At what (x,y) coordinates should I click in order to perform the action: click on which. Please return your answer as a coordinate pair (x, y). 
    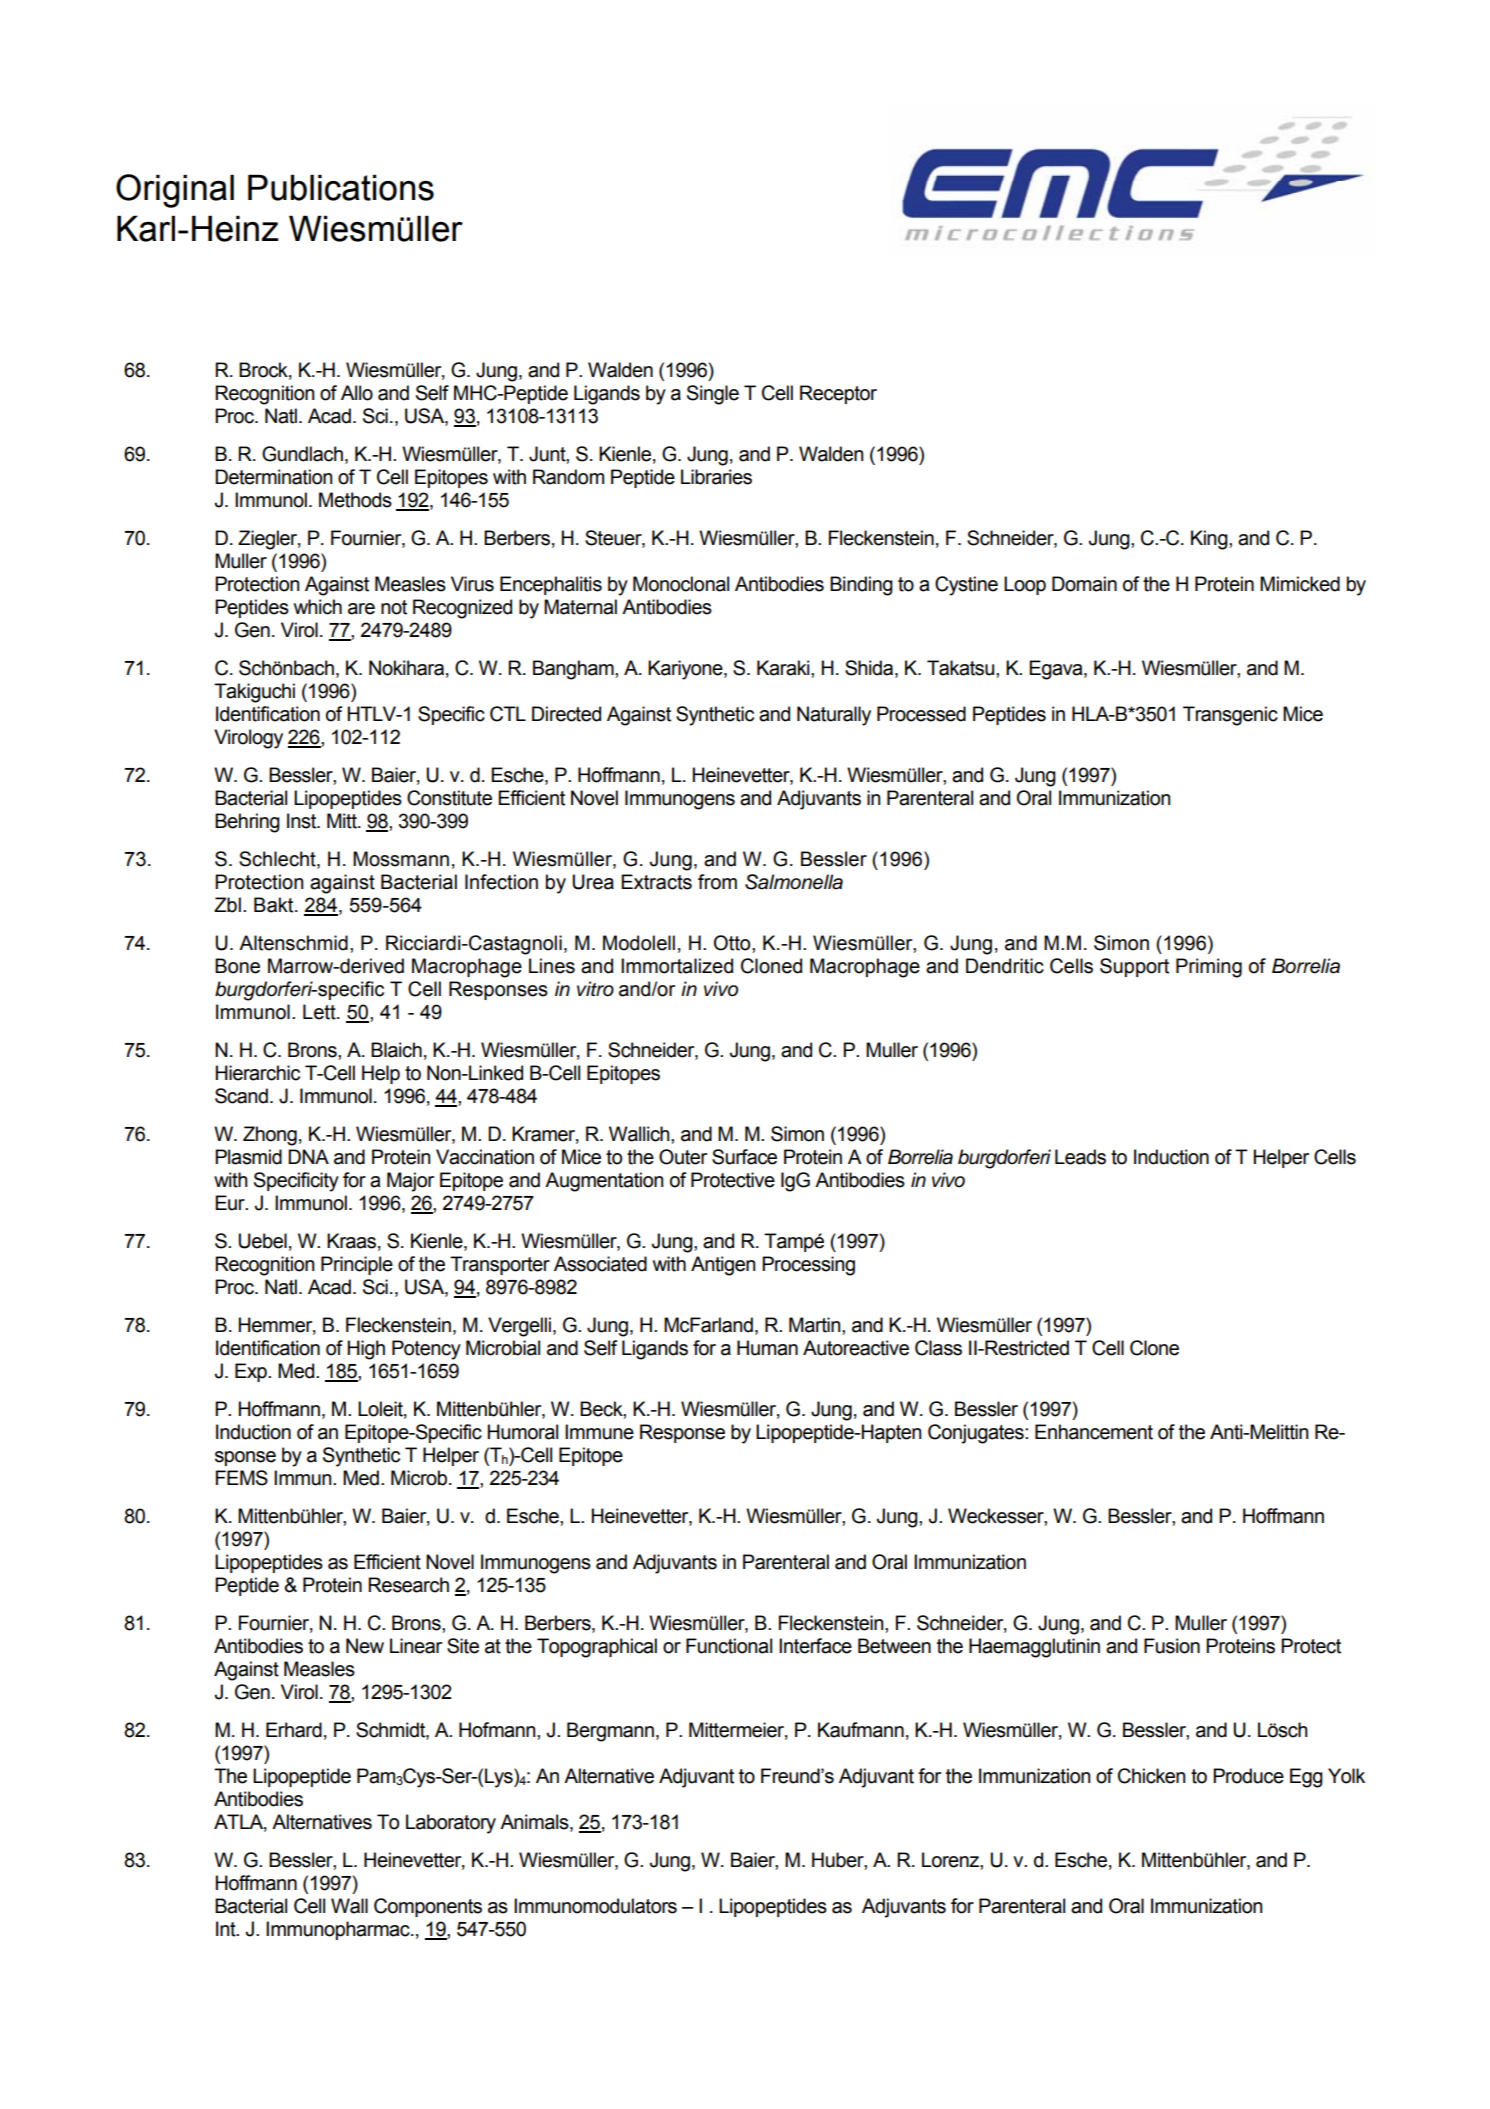
    Looking at the image, I should click on (318, 607).
